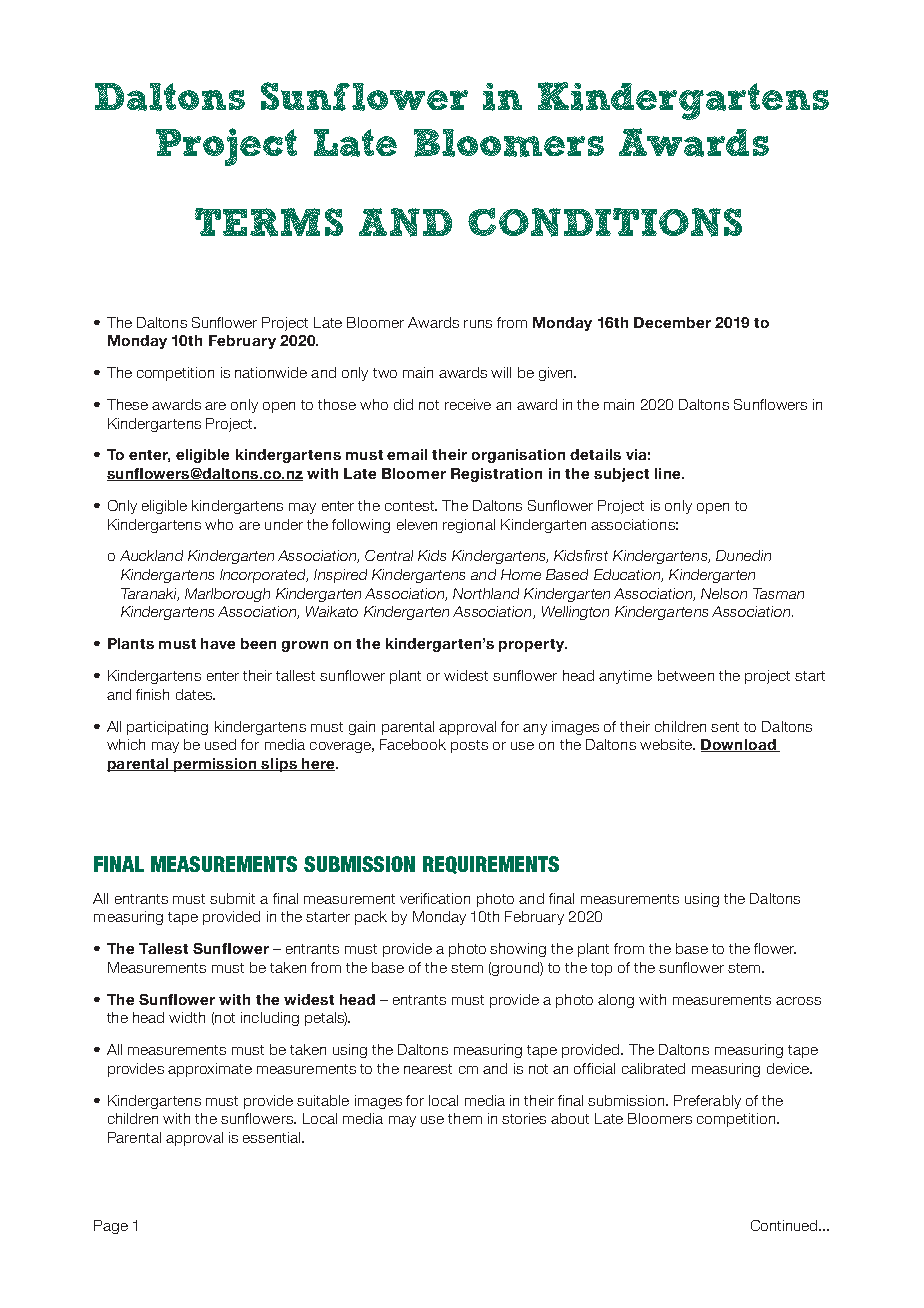 This image has width=924, height=1308. Describe the element at coordinates (739, 745) in the image. I see `Download` at that location.
